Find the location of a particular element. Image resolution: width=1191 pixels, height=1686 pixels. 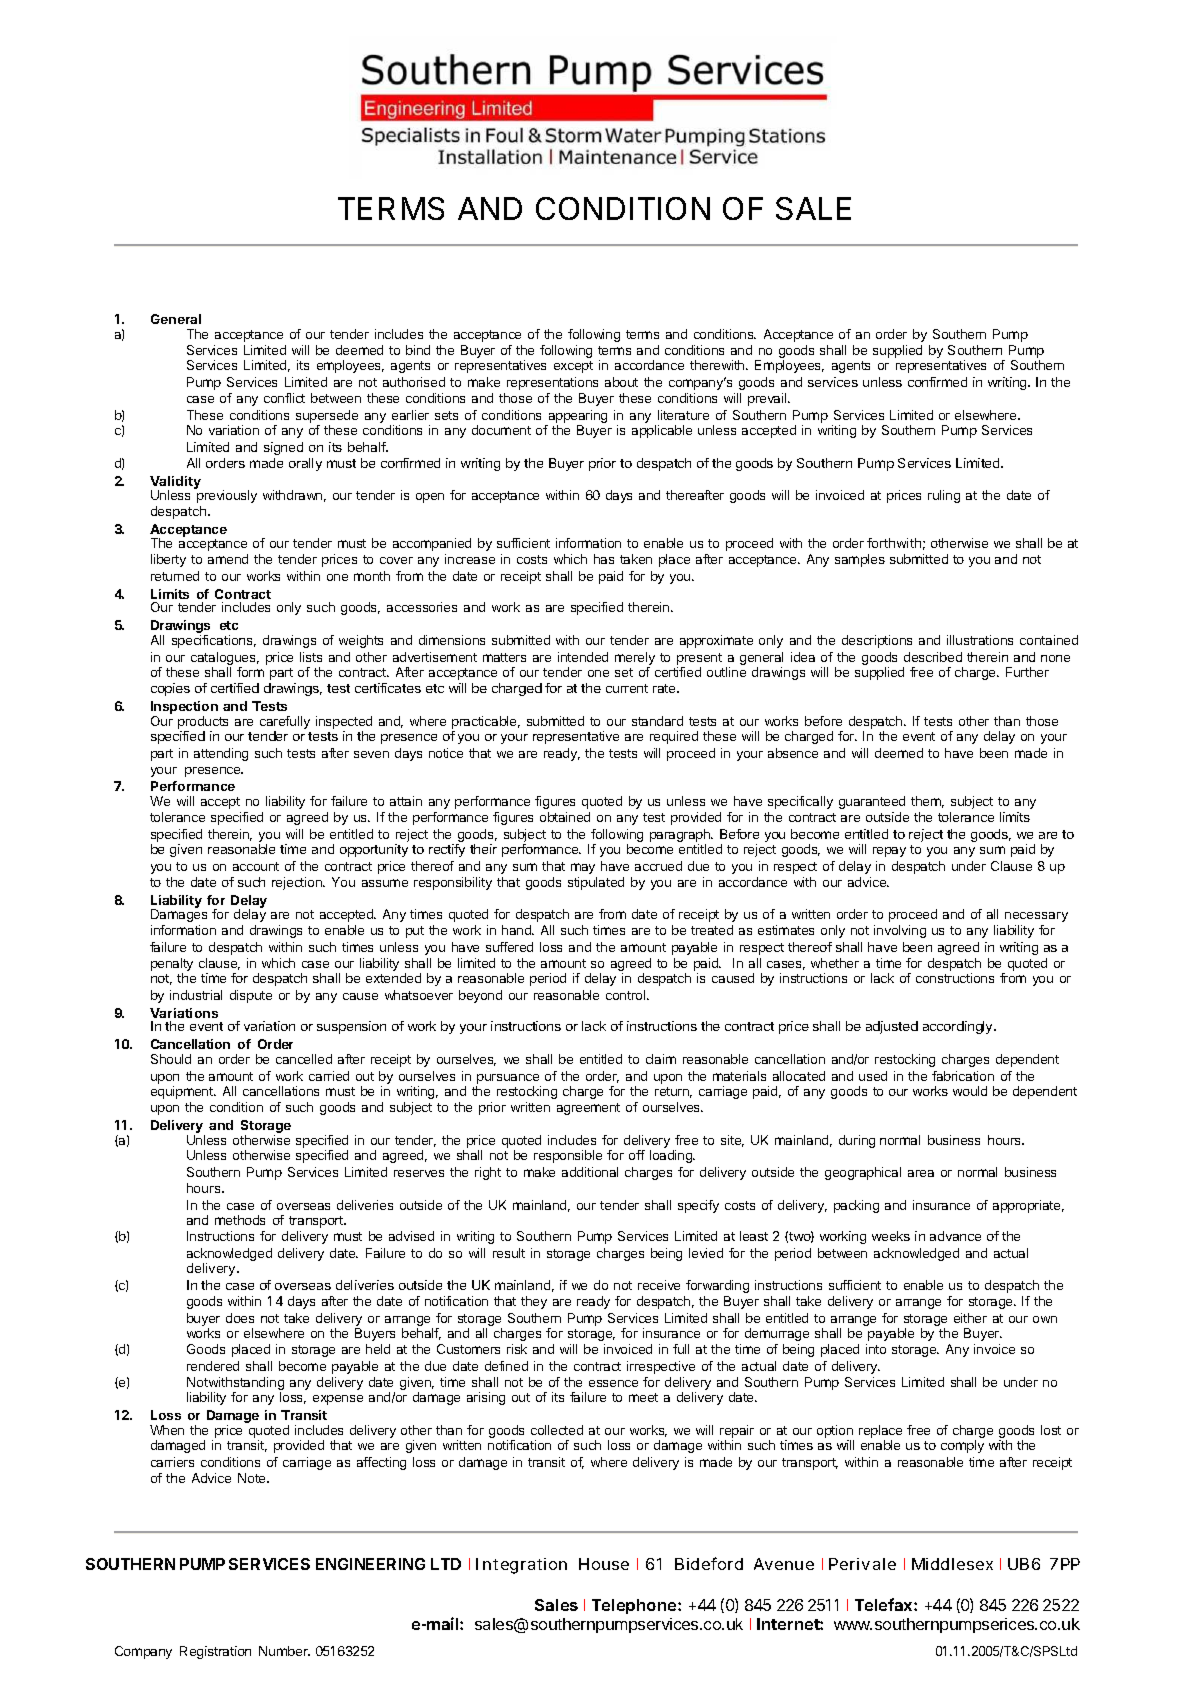

current is located at coordinates (627, 688).
